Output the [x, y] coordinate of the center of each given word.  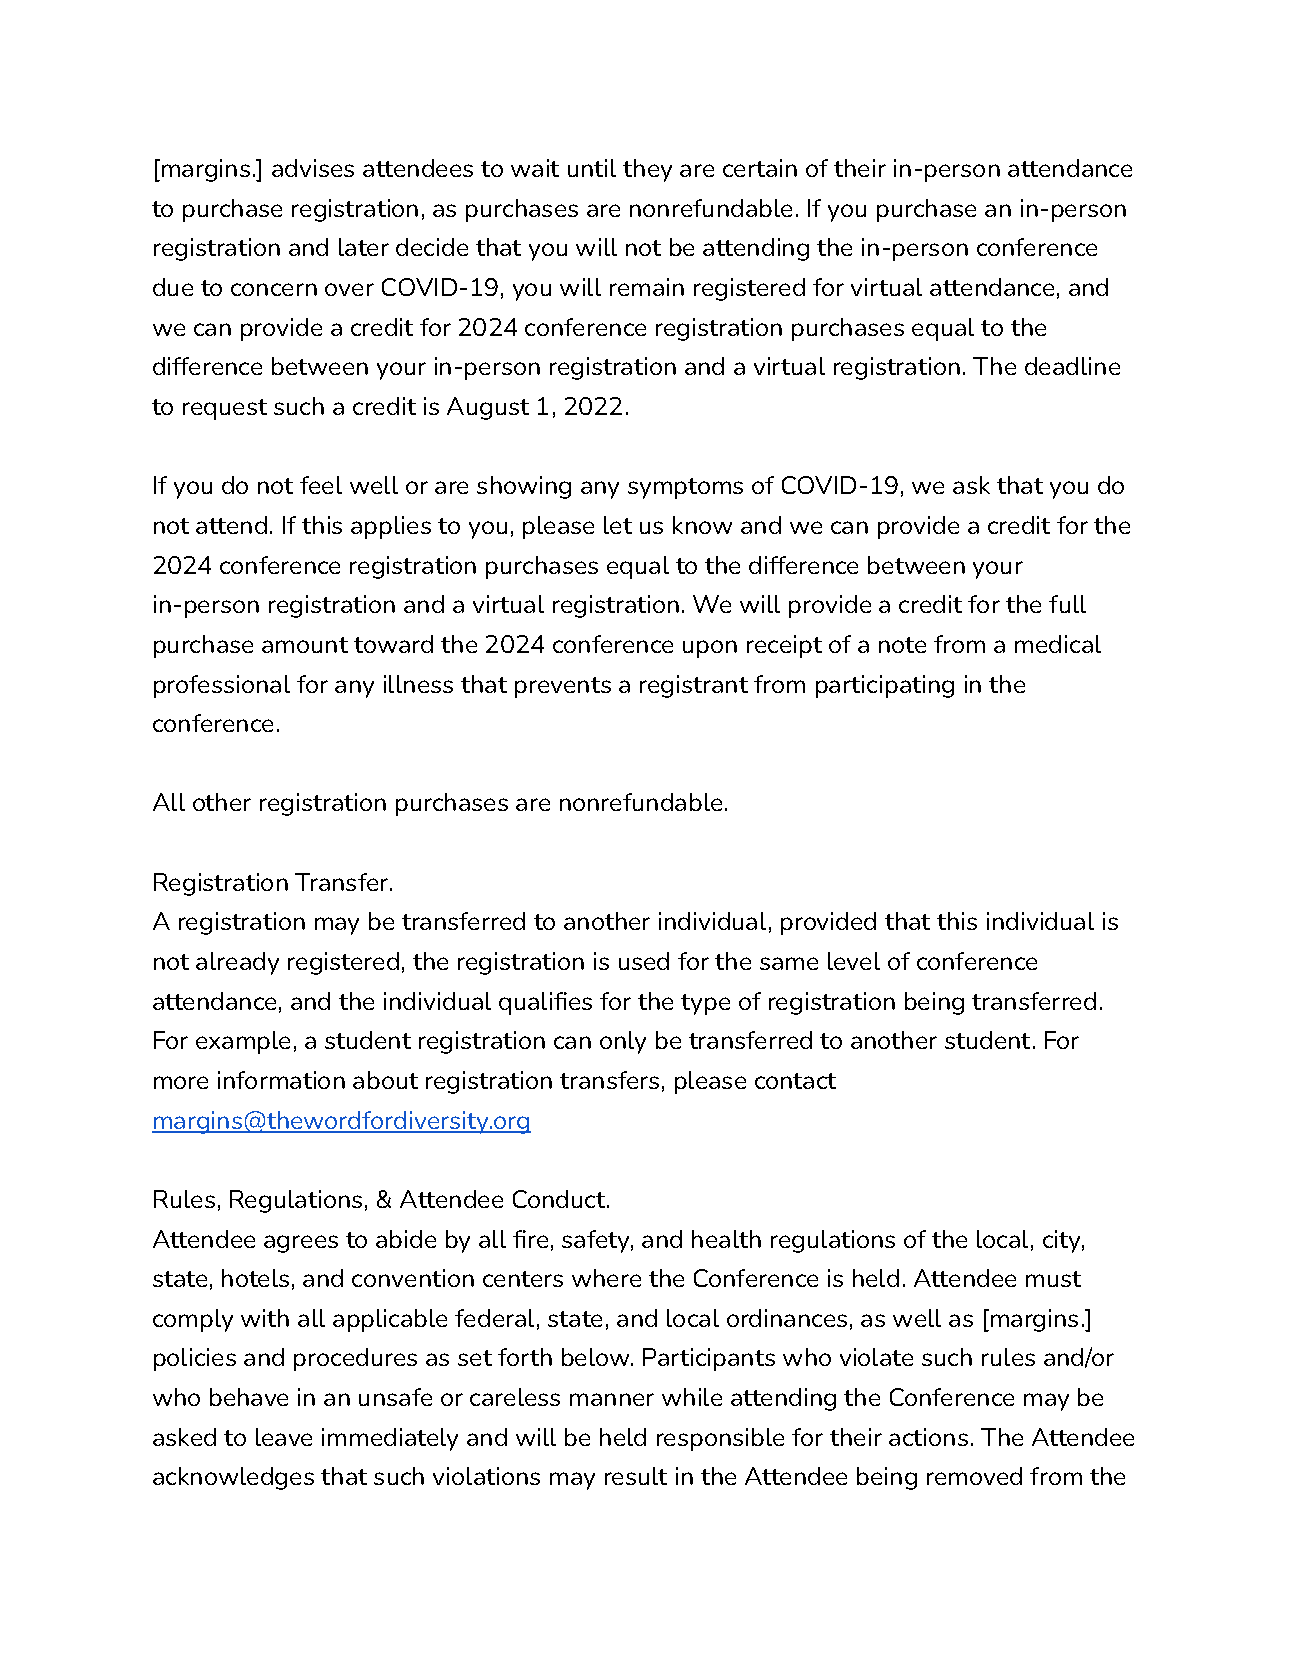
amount [305, 645]
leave [284, 1437]
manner [612, 1399]
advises [313, 168]
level [854, 961]
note [902, 645]
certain [760, 168]
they [647, 170]
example [243, 1042]
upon [710, 649]
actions [928, 1437]
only [623, 1042]
